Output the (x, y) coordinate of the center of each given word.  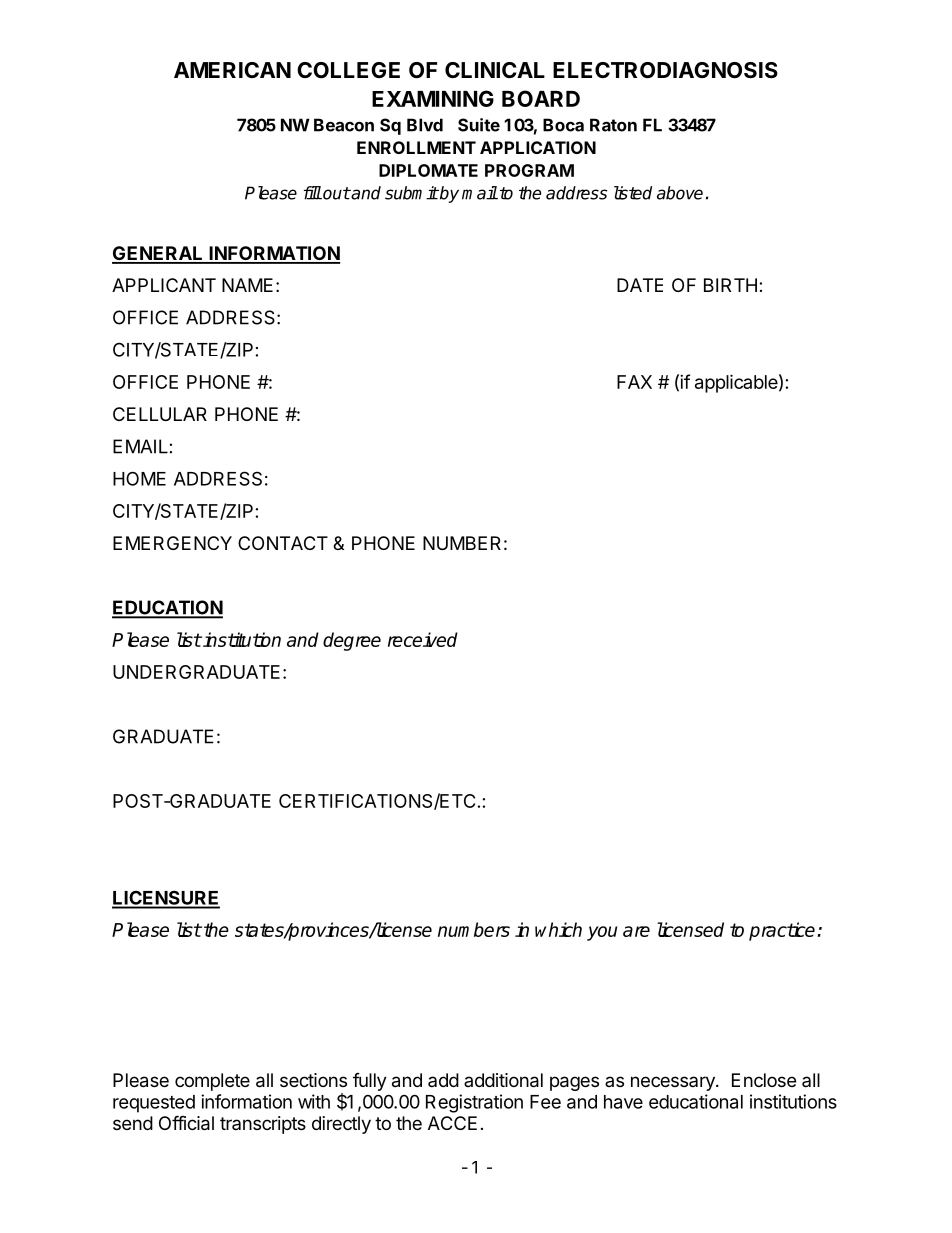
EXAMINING (433, 98)
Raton (613, 125)
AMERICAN (232, 70)
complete (212, 1082)
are (636, 931)
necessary (674, 1083)
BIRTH (730, 285)
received (423, 639)
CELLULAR (160, 414)
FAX (634, 382)
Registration (474, 1103)
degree (352, 641)
